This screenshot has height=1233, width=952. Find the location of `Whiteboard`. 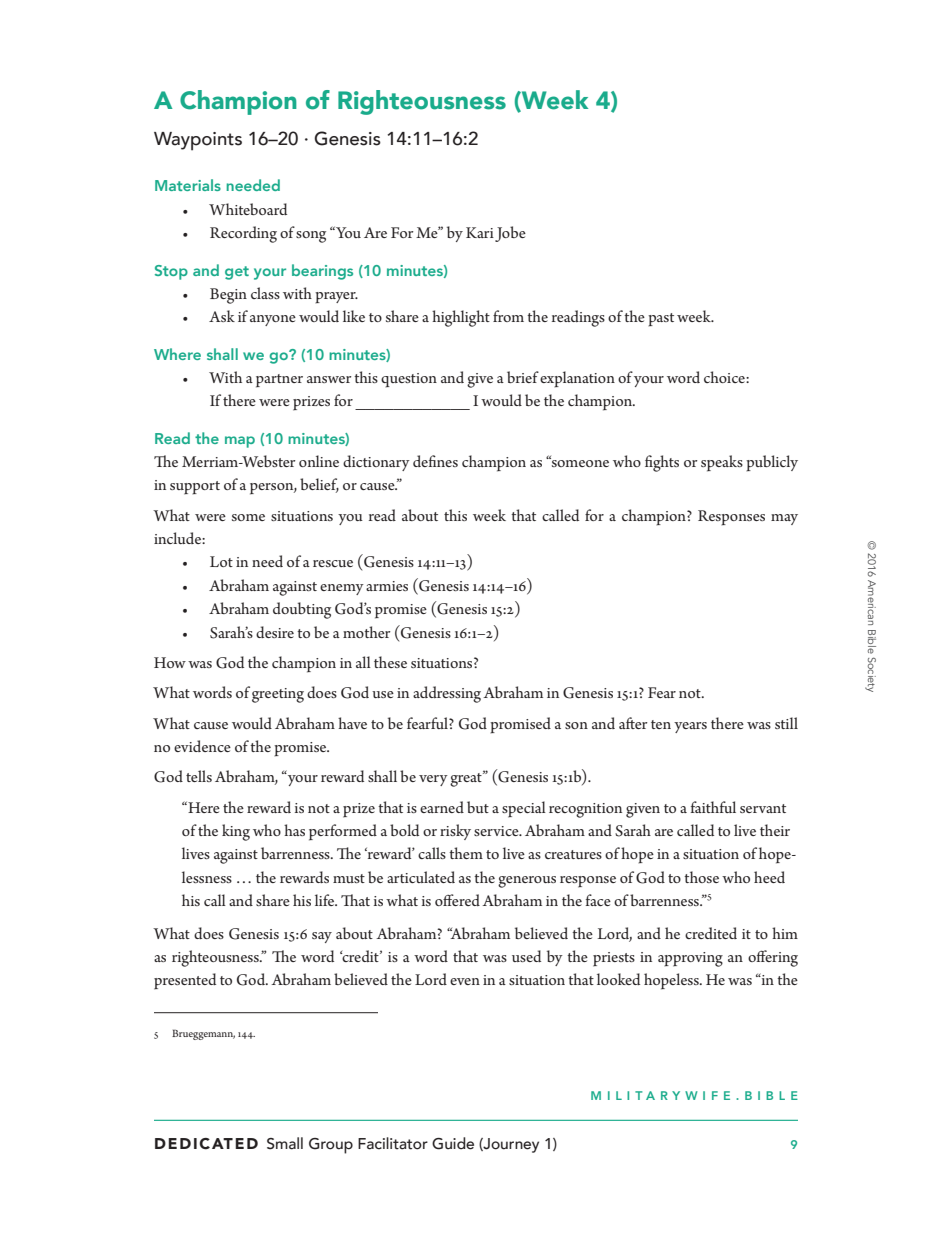

Whiteboard is located at coordinates (248, 209).
